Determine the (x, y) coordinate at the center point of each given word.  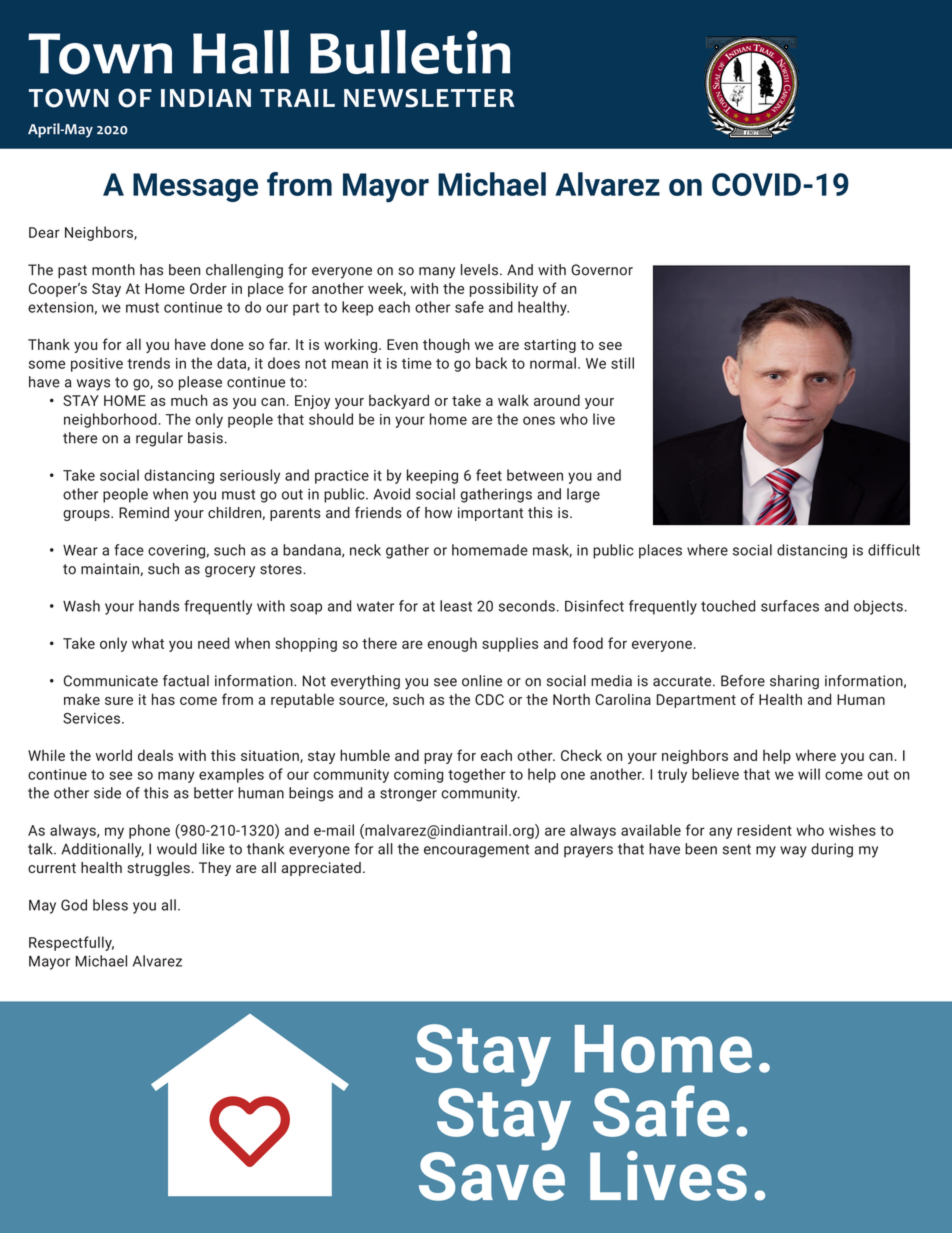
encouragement (476, 851)
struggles (158, 869)
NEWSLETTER (429, 98)
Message (195, 187)
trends (148, 363)
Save (492, 1175)
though (446, 345)
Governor (602, 270)
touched (728, 606)
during (832, 850)
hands (159, 606)
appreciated (321, 869)
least (456, 606)
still (622, 363)
